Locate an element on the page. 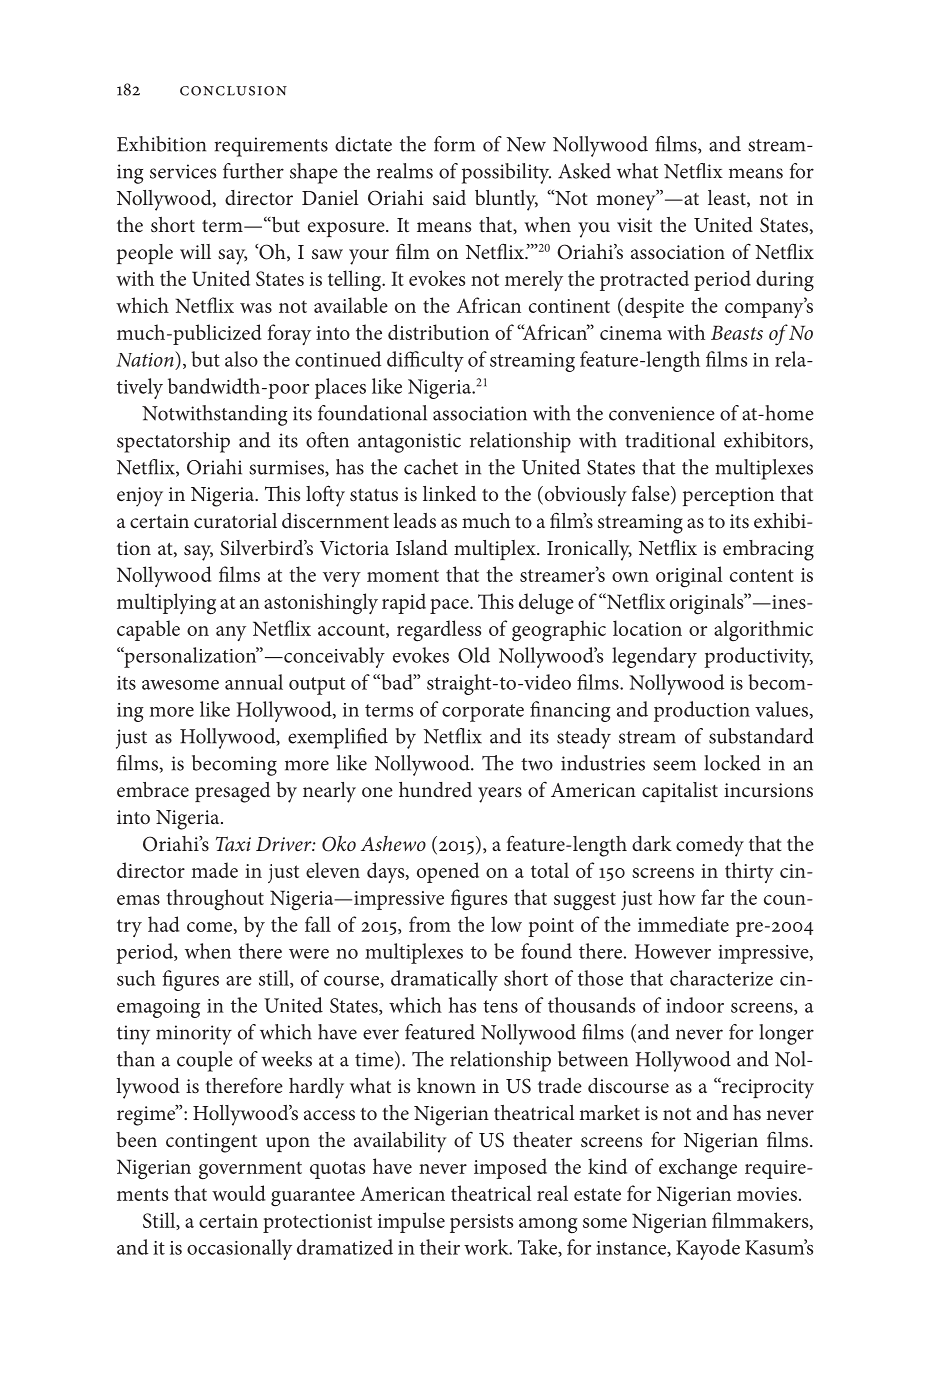 The height and width of the page is (1395, 930). linked is located at coordinates (449, 493).
